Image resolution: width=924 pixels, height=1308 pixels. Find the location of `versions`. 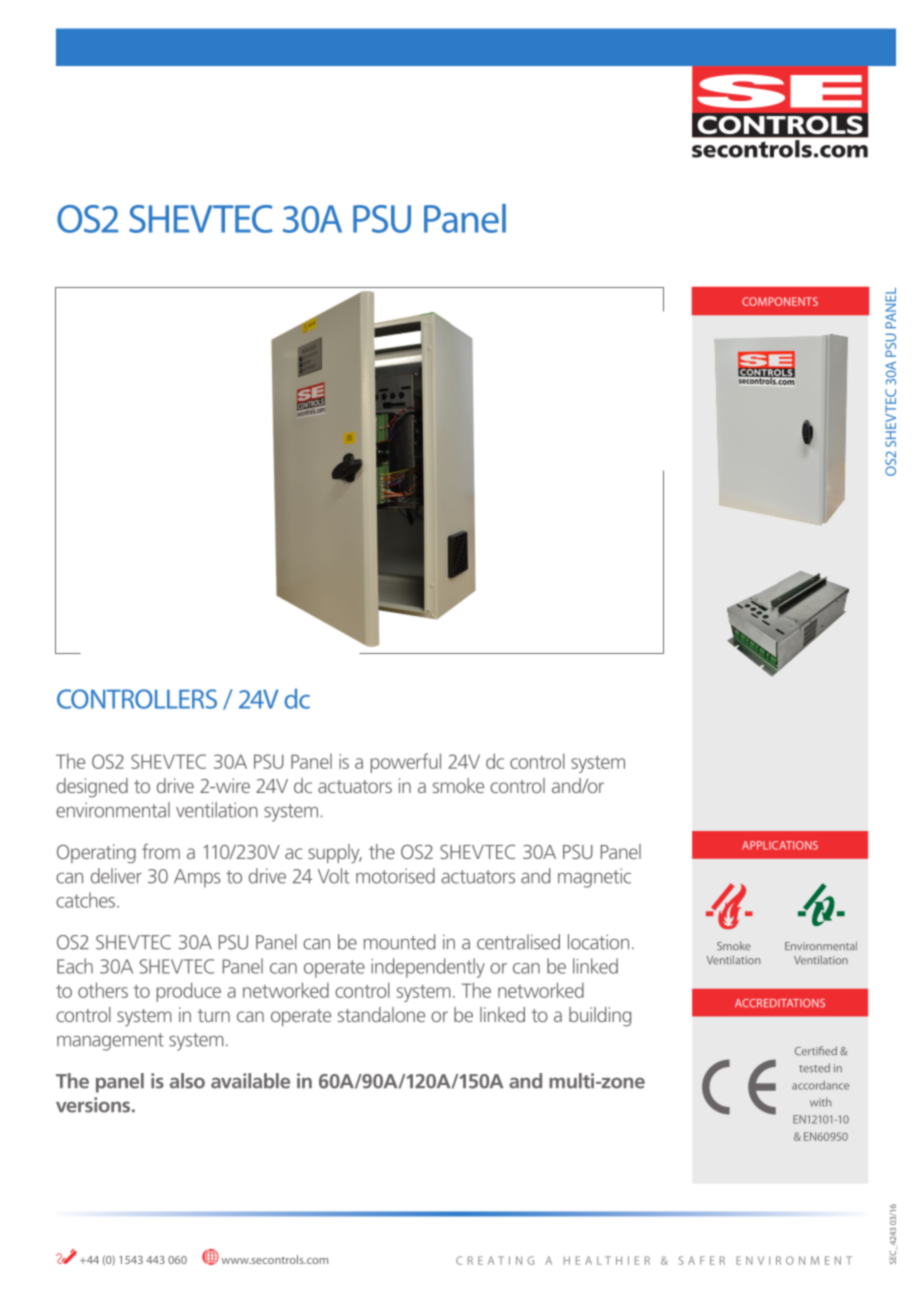

versions is located at coordinates (93, 1105).
